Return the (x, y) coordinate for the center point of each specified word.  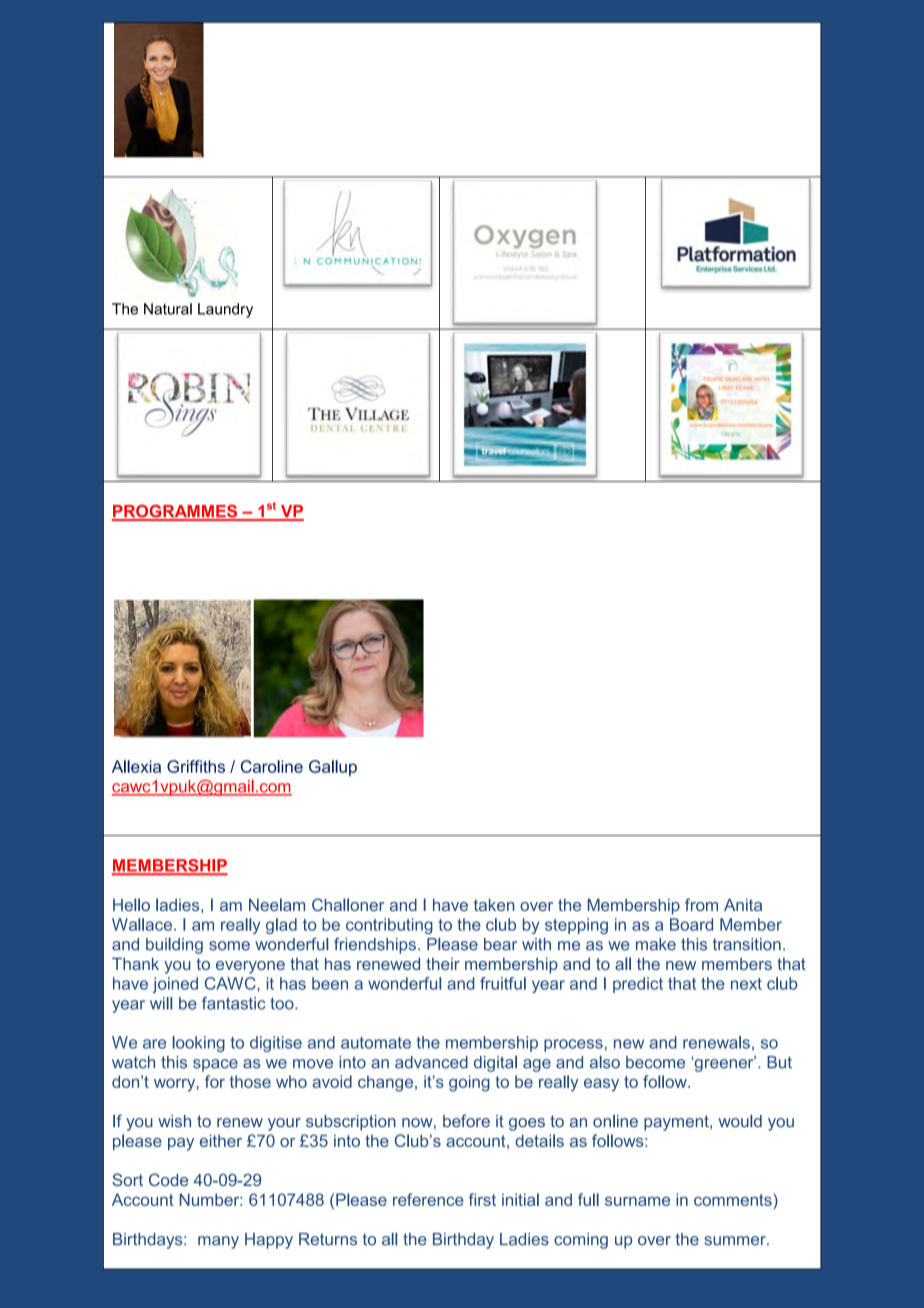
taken (494, 905)
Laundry (225, 310)
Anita (743, 905)
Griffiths (196, 766)
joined (175, 985)
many (218, 1242)
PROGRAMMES (175, 512)
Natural (168, 309)
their (443, 964)
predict (638, 985)
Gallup (333, 768)
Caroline (272, 766)
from (701, 904)
